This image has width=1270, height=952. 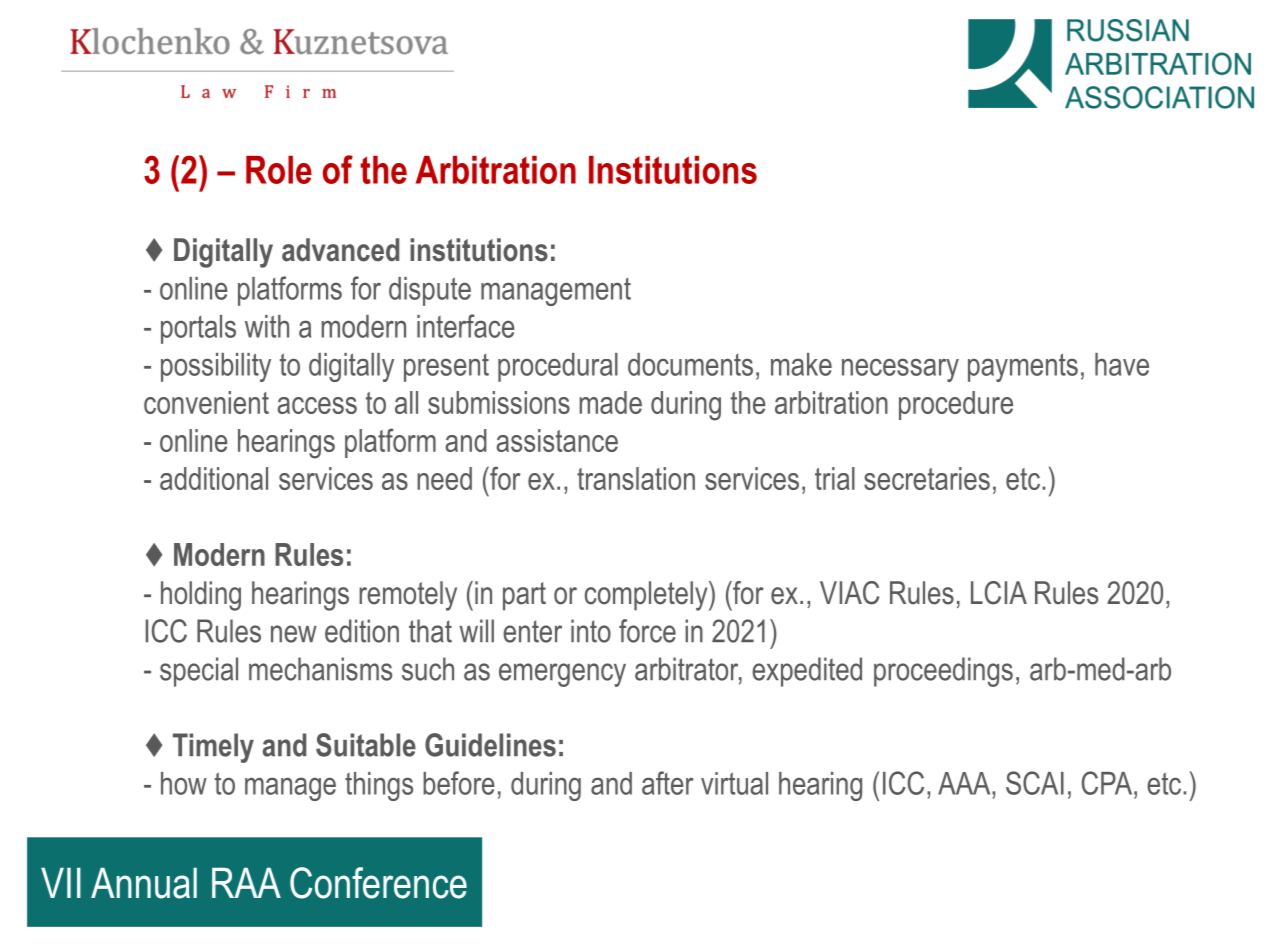 I want to click on payments, so click(x=1023, y=367).
